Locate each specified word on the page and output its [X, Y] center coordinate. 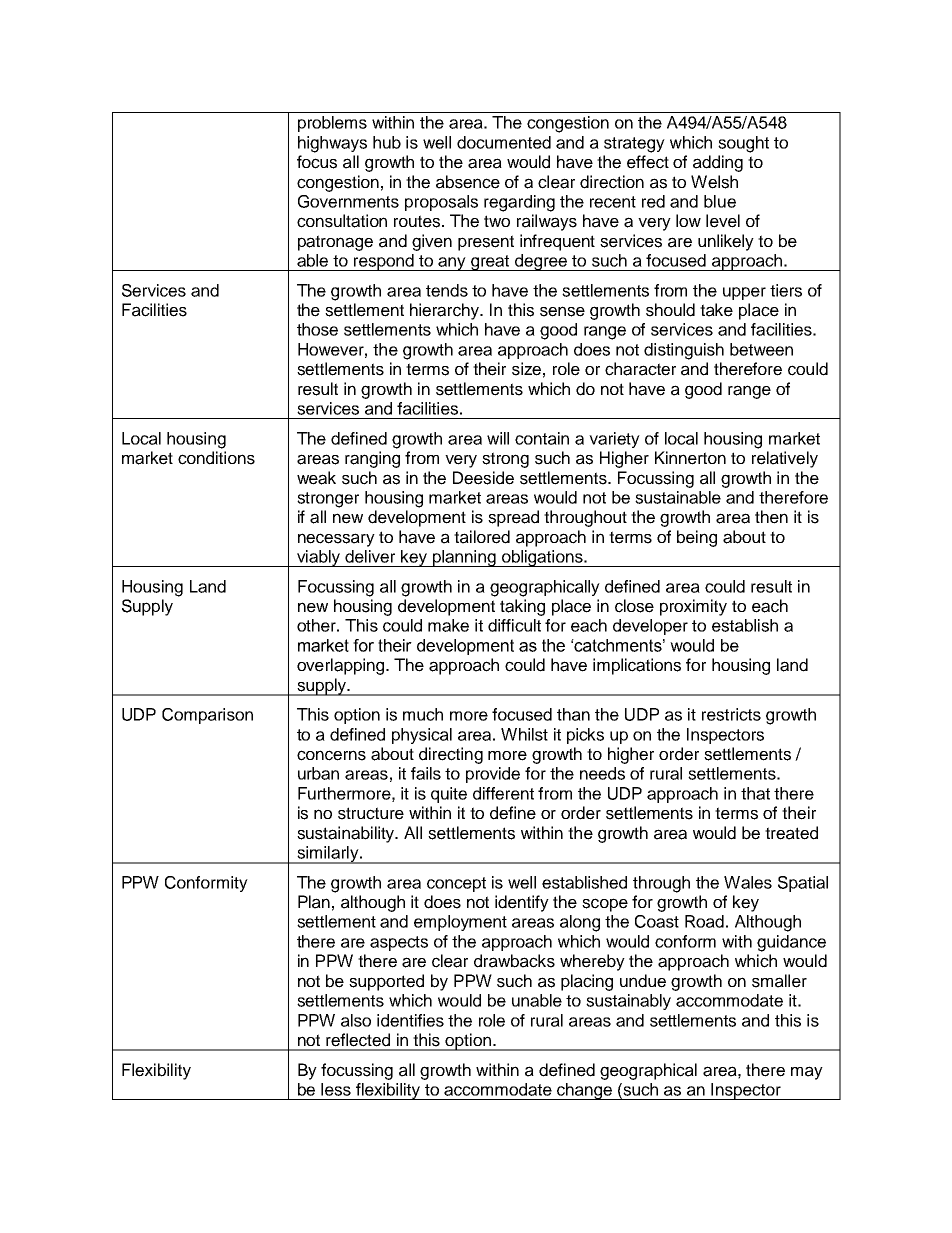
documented [504, 142]
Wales [748, 882]
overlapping [342, 666]
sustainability [347, 834]
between [761, 349]
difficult [514, 625]
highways [332, 144]
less [336, 1089]
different [503, 793]
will [498, 438]
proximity [693, 607]
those [317, 329]
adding [718, 163]
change [584, 1091]
